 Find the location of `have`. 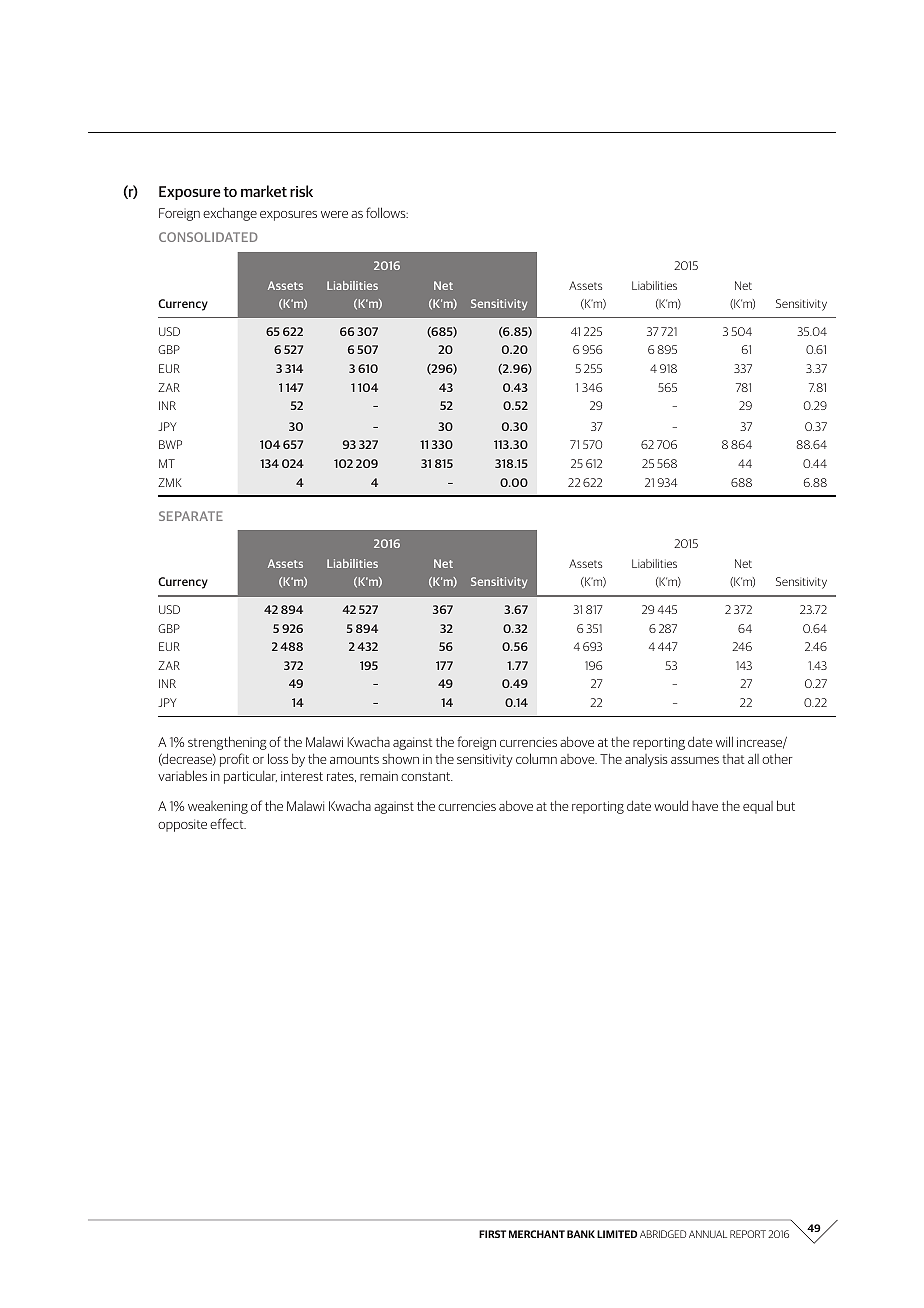

have is located at coordinates (705, 806).
